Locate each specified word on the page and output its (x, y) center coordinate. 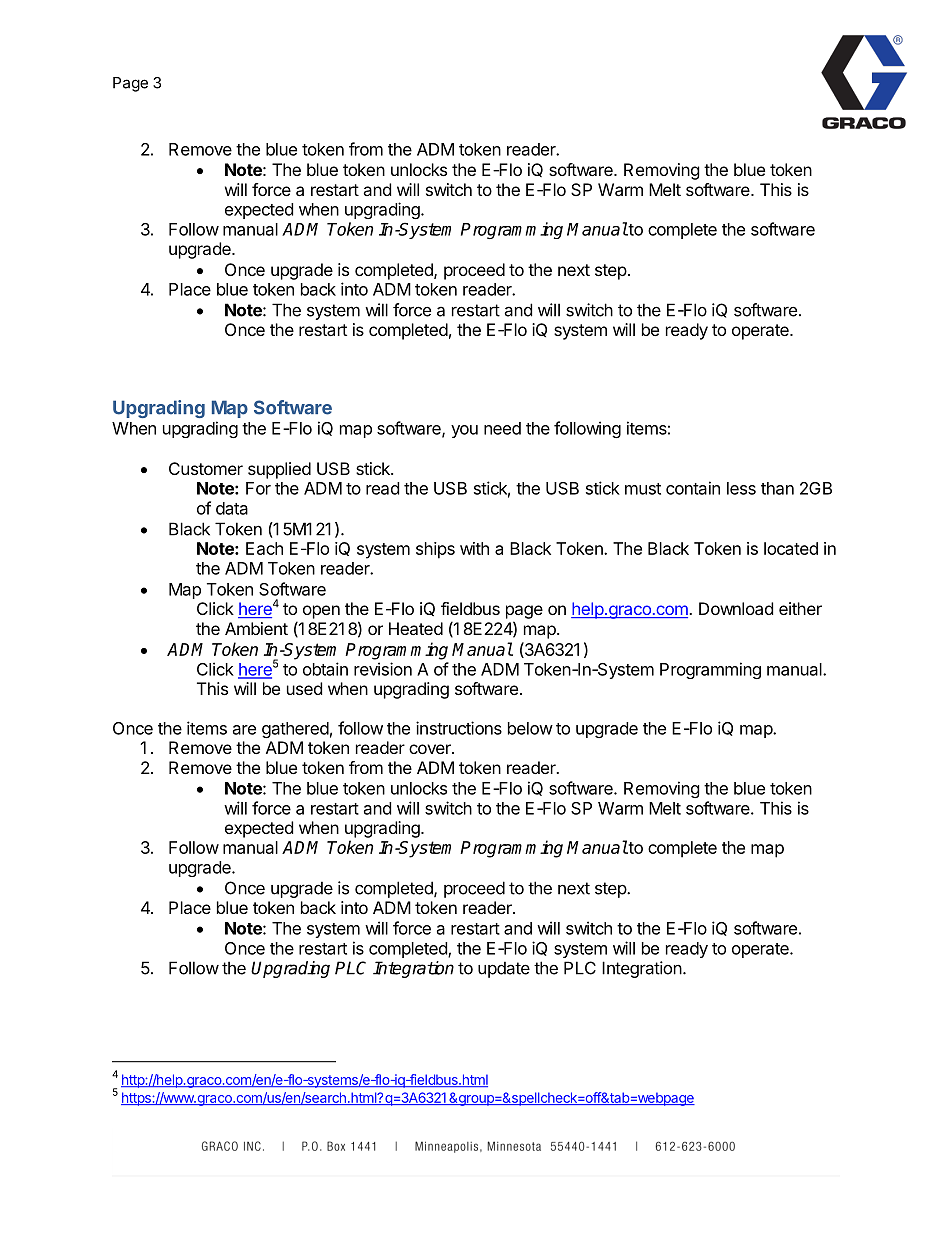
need (502, 428)
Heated (416, 628)
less (741, 488)
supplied (279, 470)
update (504, 969)
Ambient (256, 628)
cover (431, 749)
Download (736, 608)
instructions (459, 728)
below (530, 728)
